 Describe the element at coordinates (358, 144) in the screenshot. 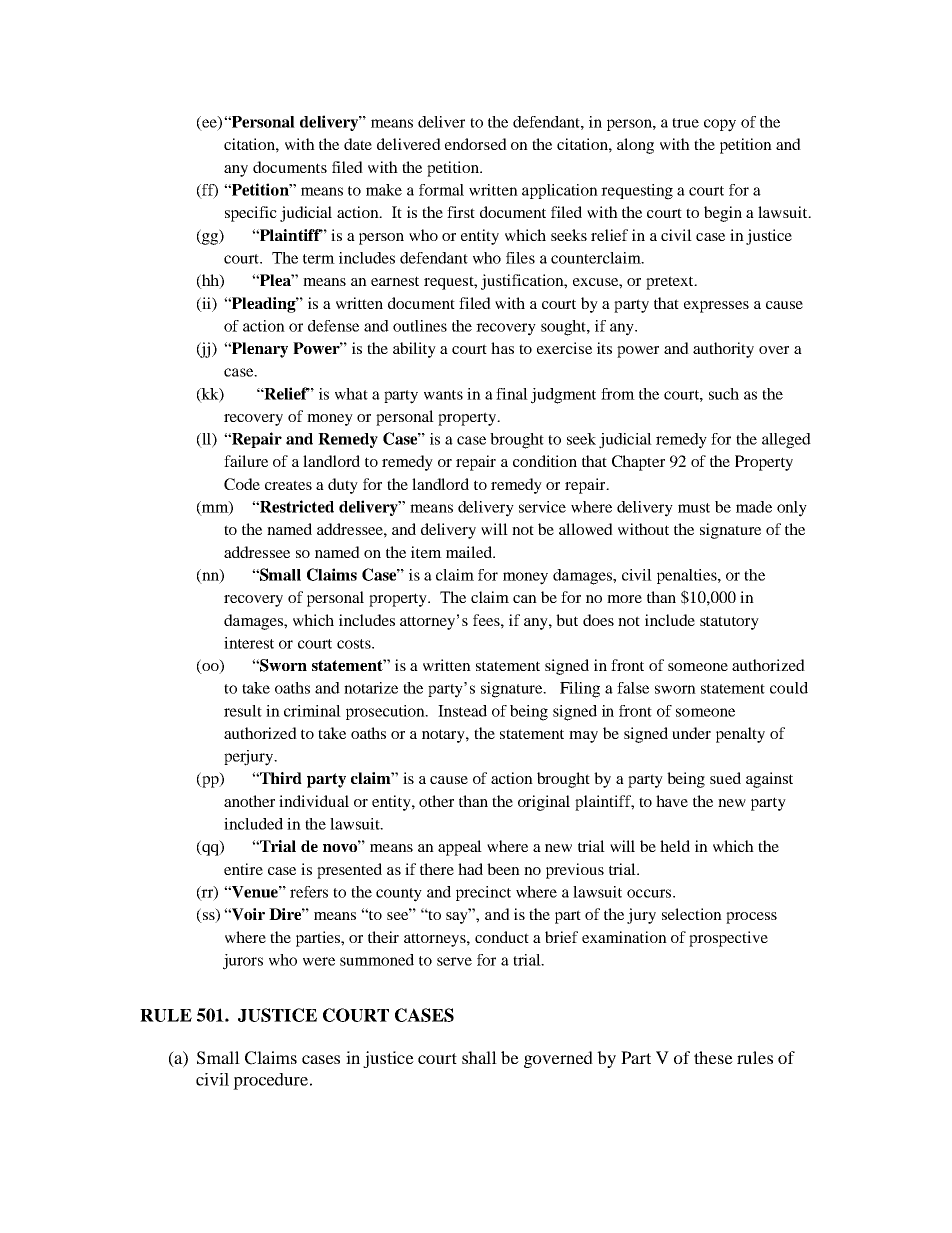

I see `date` at that location.
